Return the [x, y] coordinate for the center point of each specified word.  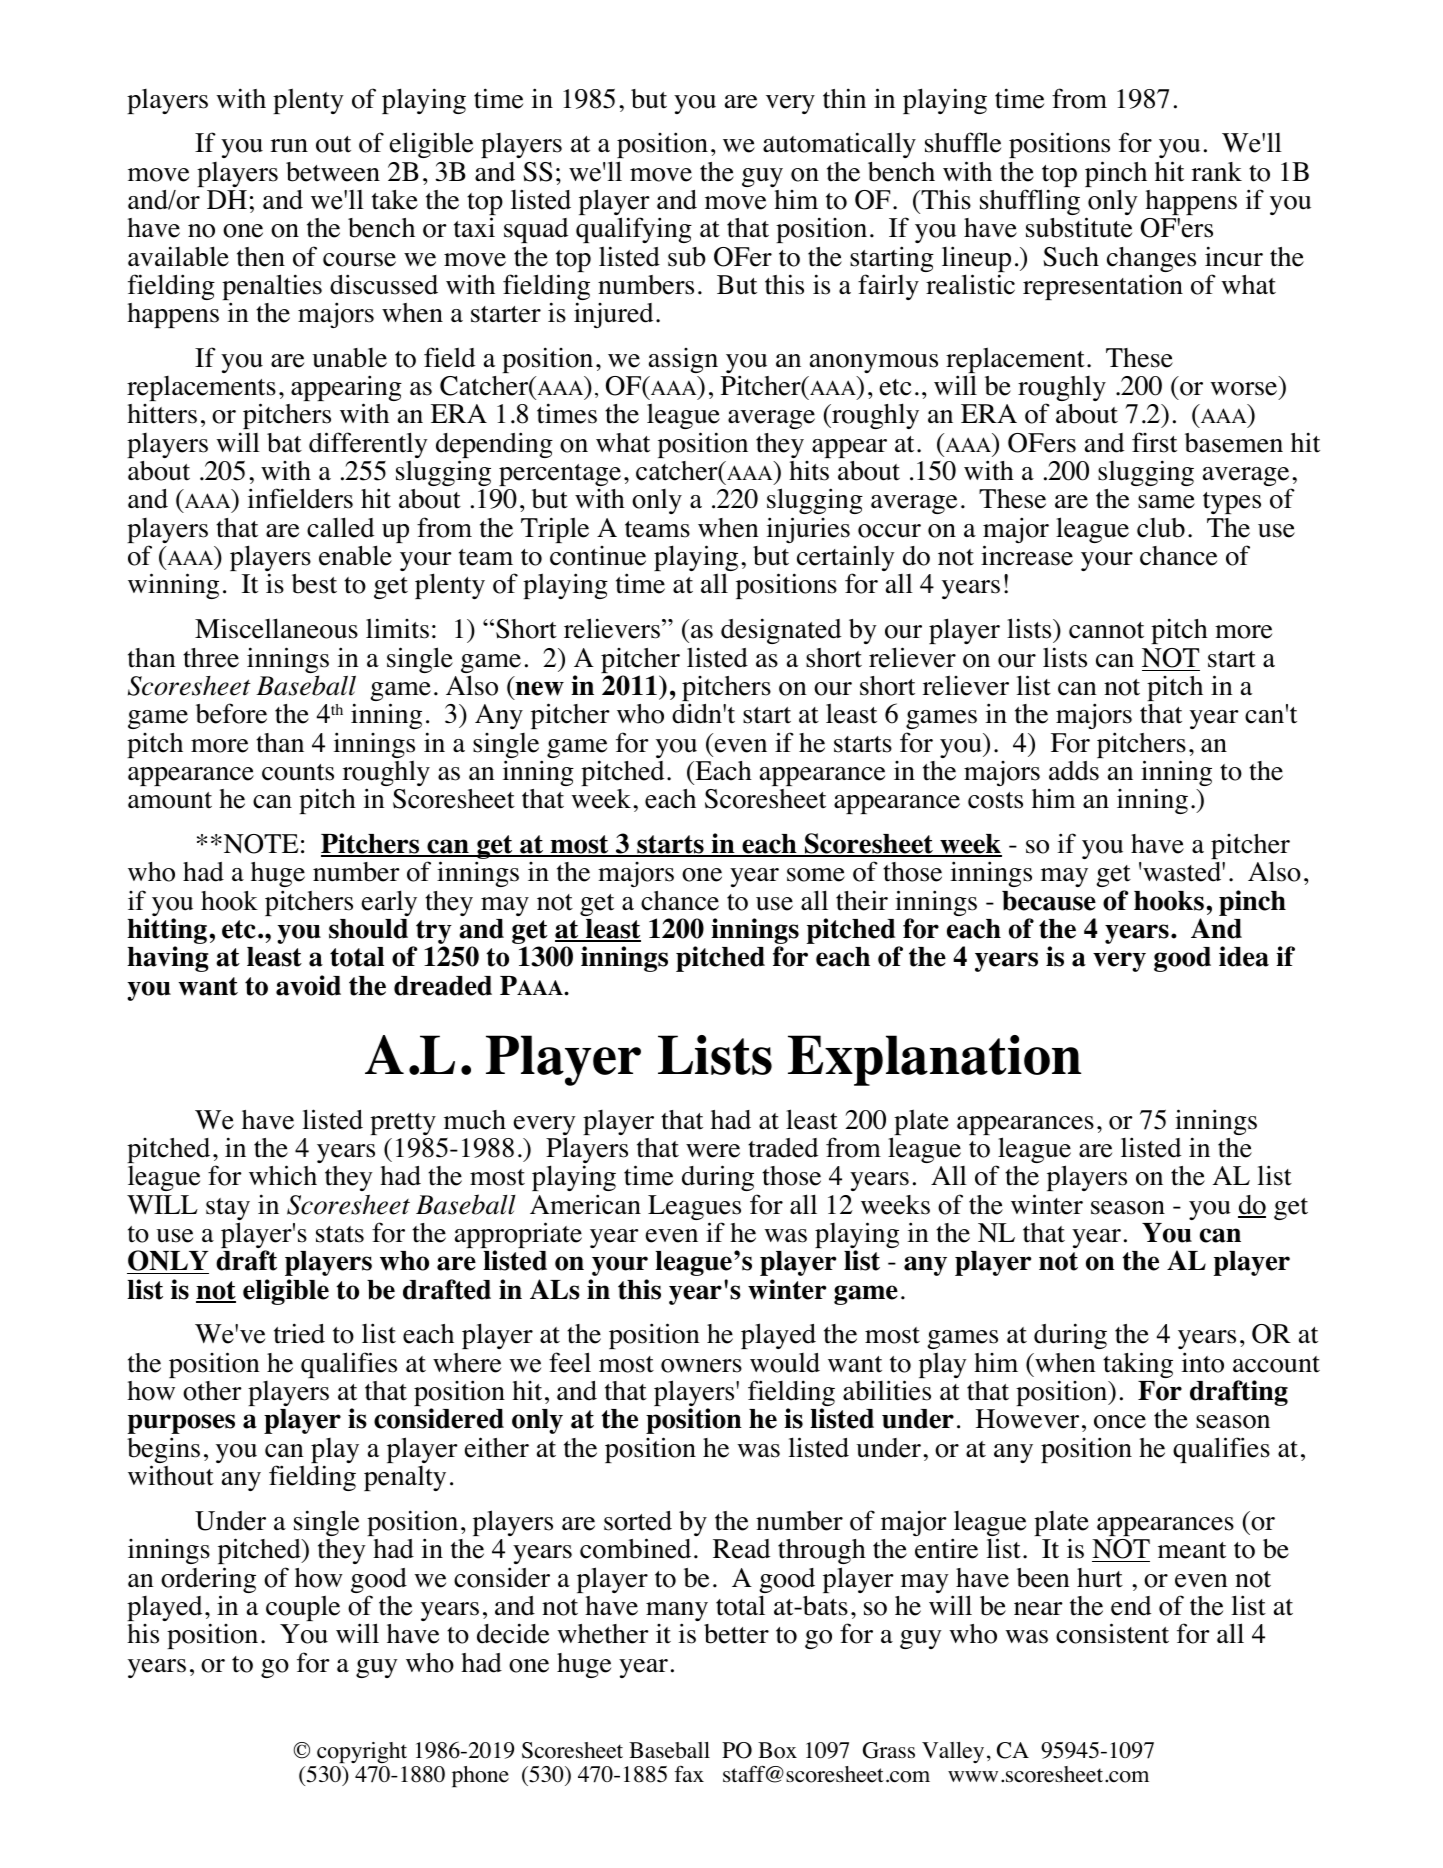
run [289, 146]
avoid [308, 985]
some [816, 875]
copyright [362, 1752]
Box [777, 1750]
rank [1217, 171]
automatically [839, 145]
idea [1244, 956]
